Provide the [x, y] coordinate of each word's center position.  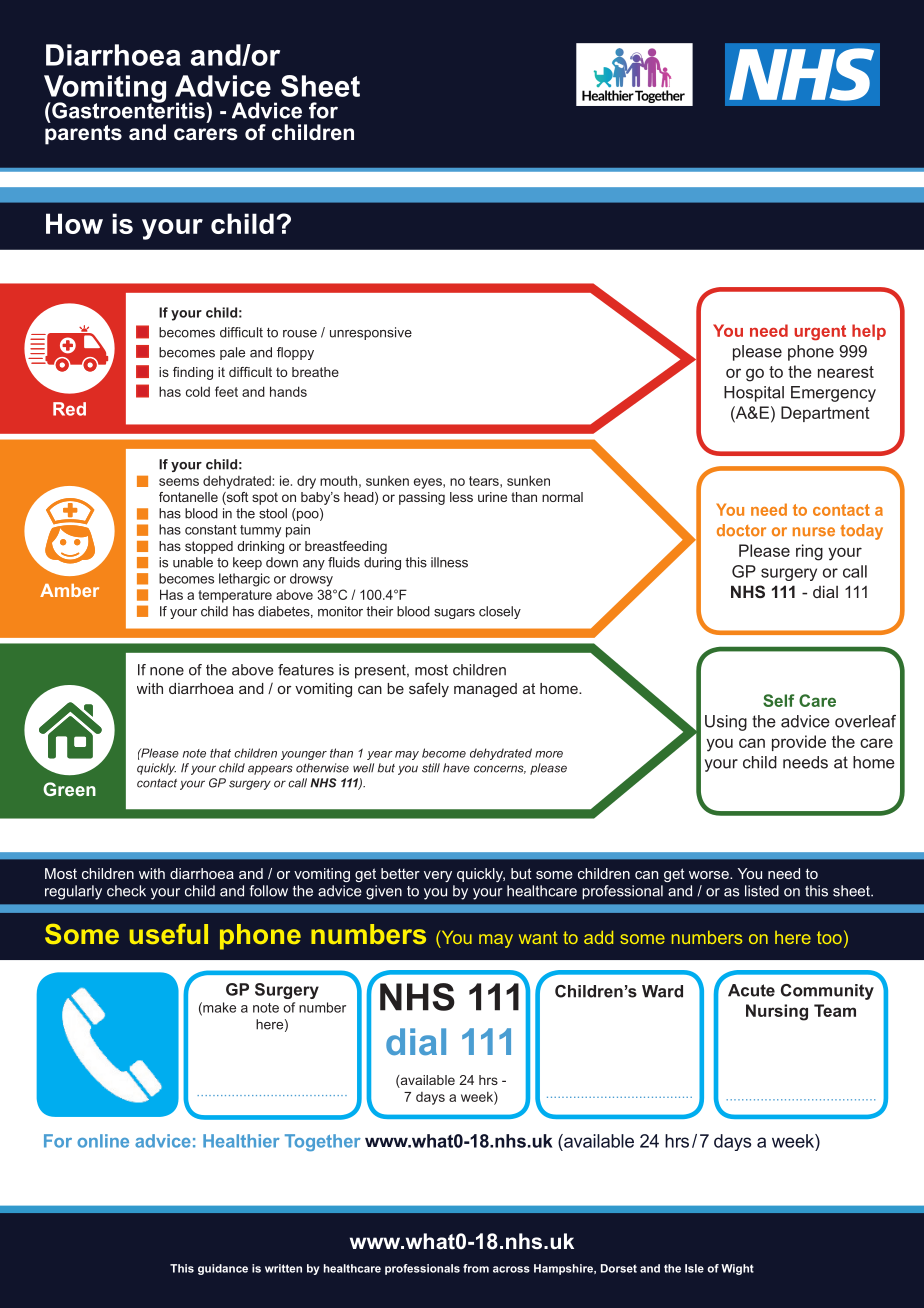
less [461, 497]
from [476, 1268]
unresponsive [371, 333]
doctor [741, 530]
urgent [820, 333]
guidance [223, 1269]
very [438, 876]
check [126, 891]
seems [179, 482]
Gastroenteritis [128, 109]
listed [762, 891]
